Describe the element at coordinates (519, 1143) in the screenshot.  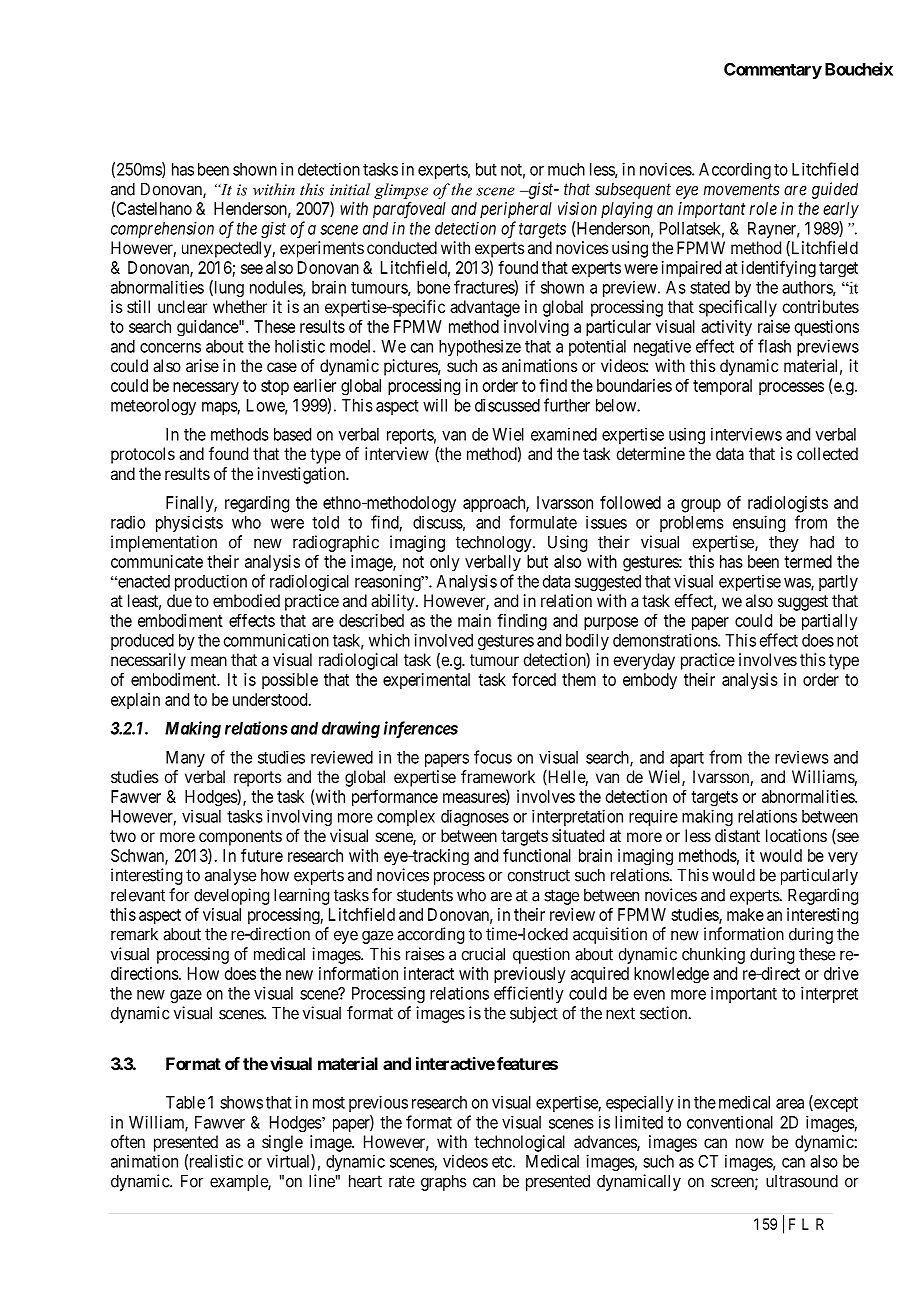
I see `technological` at that location.
